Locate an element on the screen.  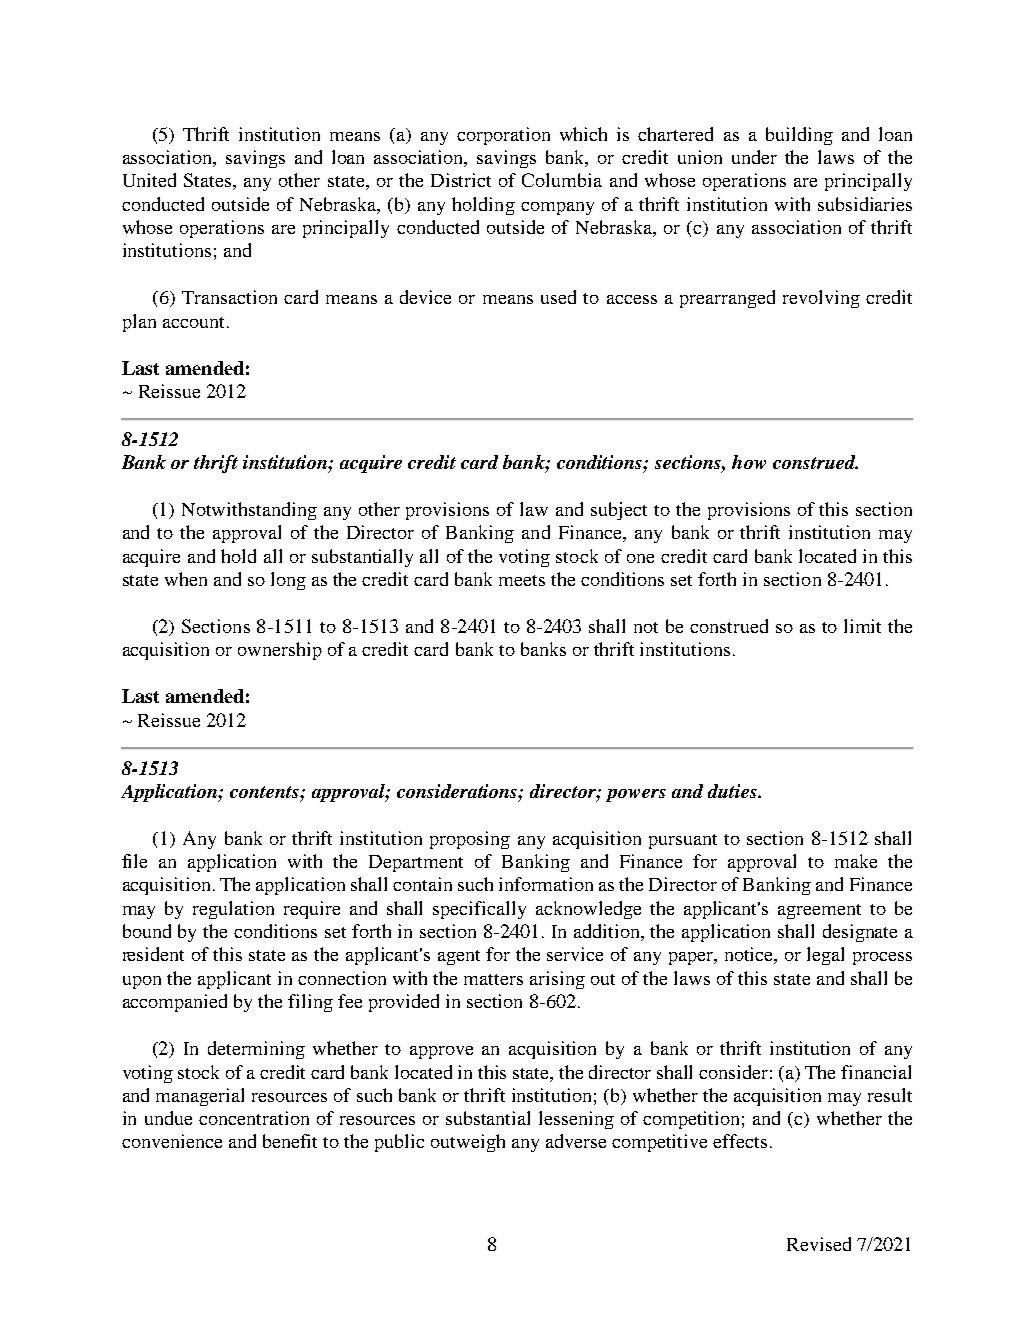
information is located at coordinates (546, 884).
